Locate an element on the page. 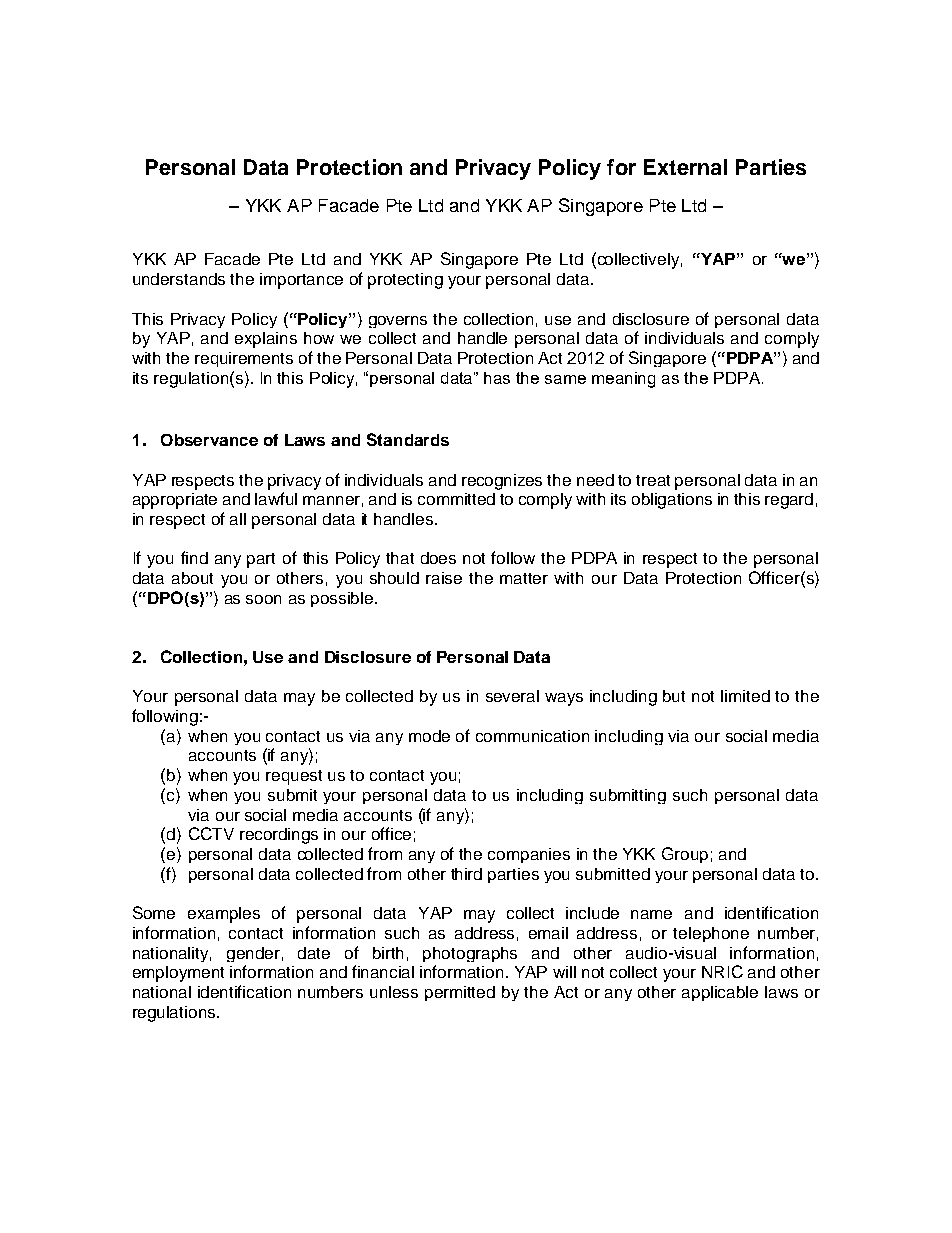 This page has height=1233, width=952. protecting is located at coordinates (405, 281).
